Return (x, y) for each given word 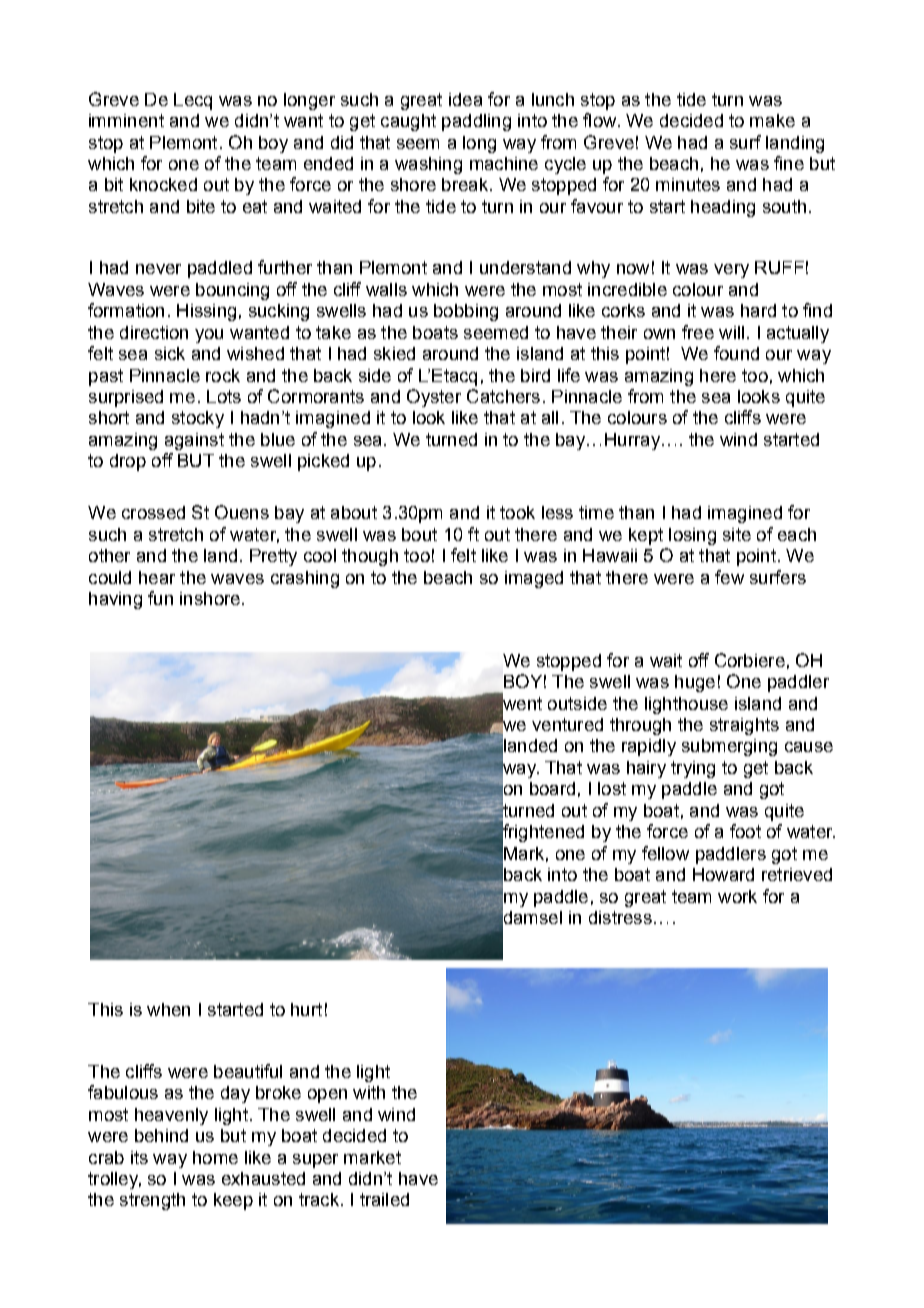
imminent (126, 120)
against (194, 441)
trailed (384, 1199)
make (772, 120)
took (517, 512)
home (215, 1157)
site (737, 534)
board (552, 788)
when (168, 1009)
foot (745, 831)
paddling (476, 122)
